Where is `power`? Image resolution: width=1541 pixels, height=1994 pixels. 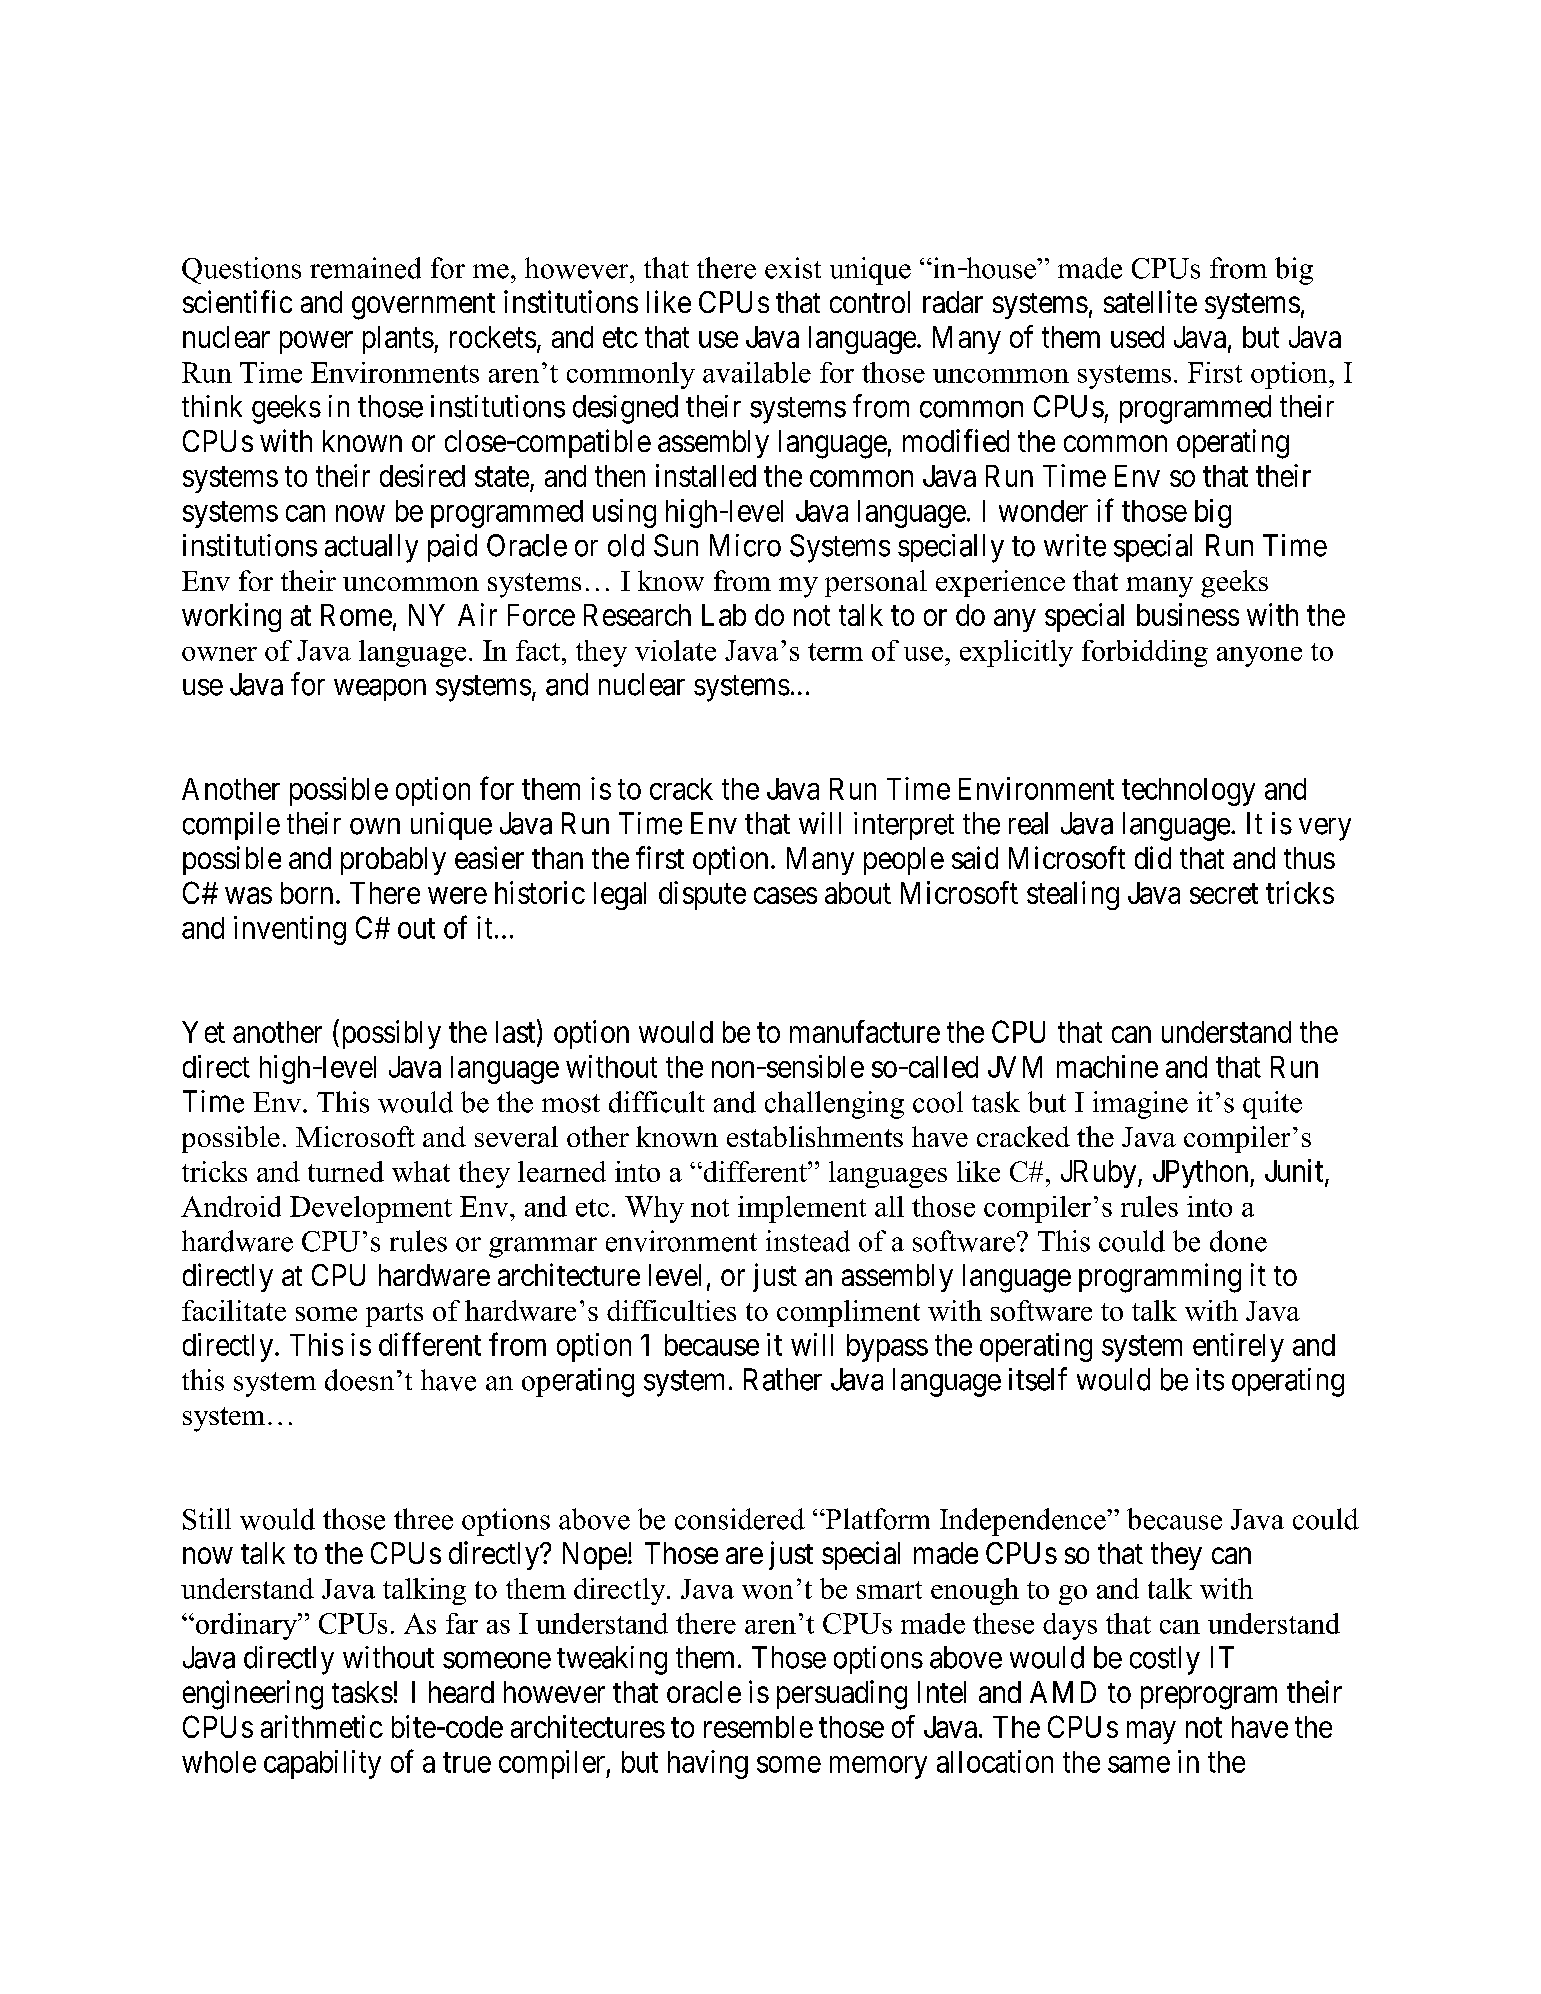 power is located at coordinates (316, 342).
